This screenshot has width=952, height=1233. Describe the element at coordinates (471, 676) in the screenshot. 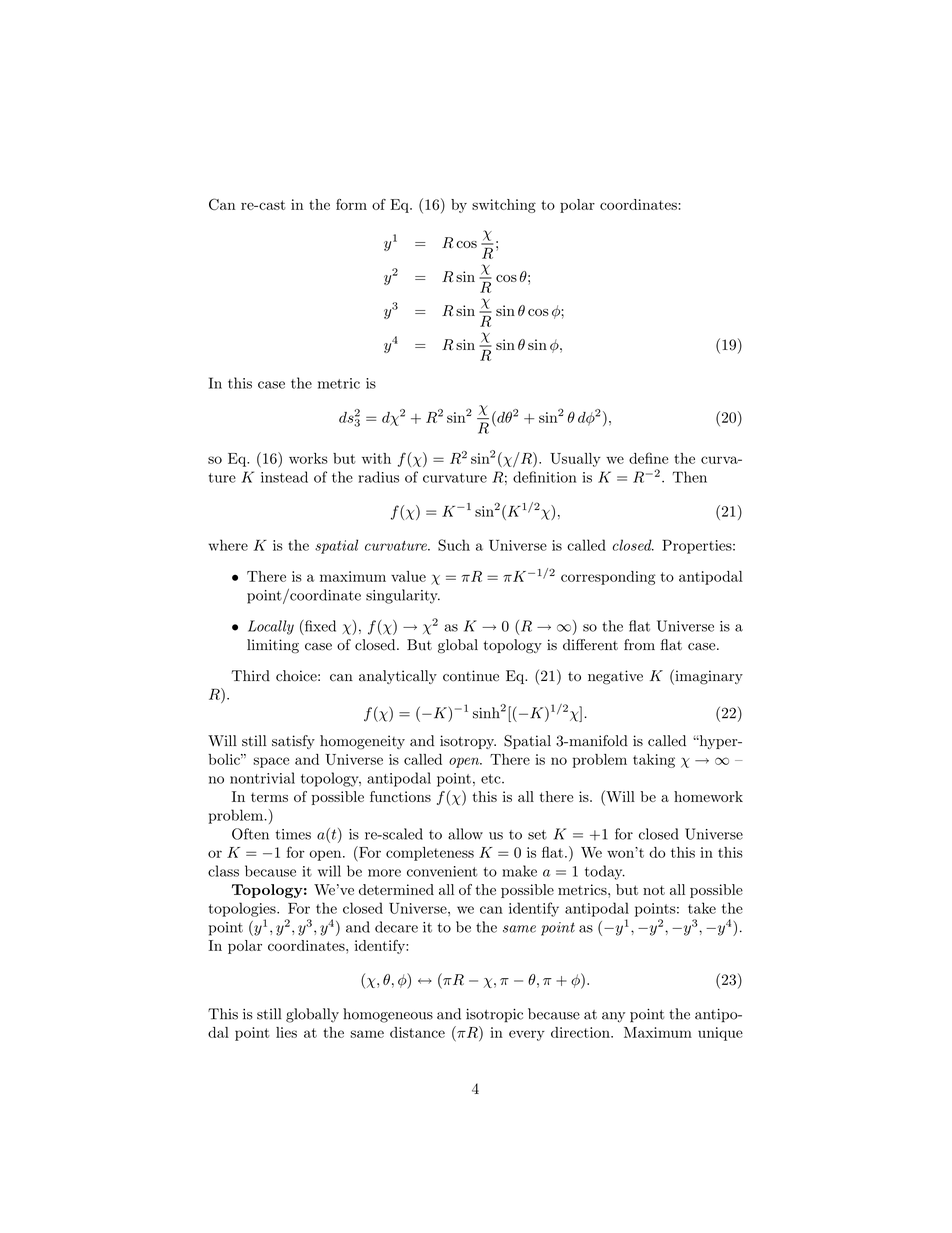

I see `continue` at that location.
